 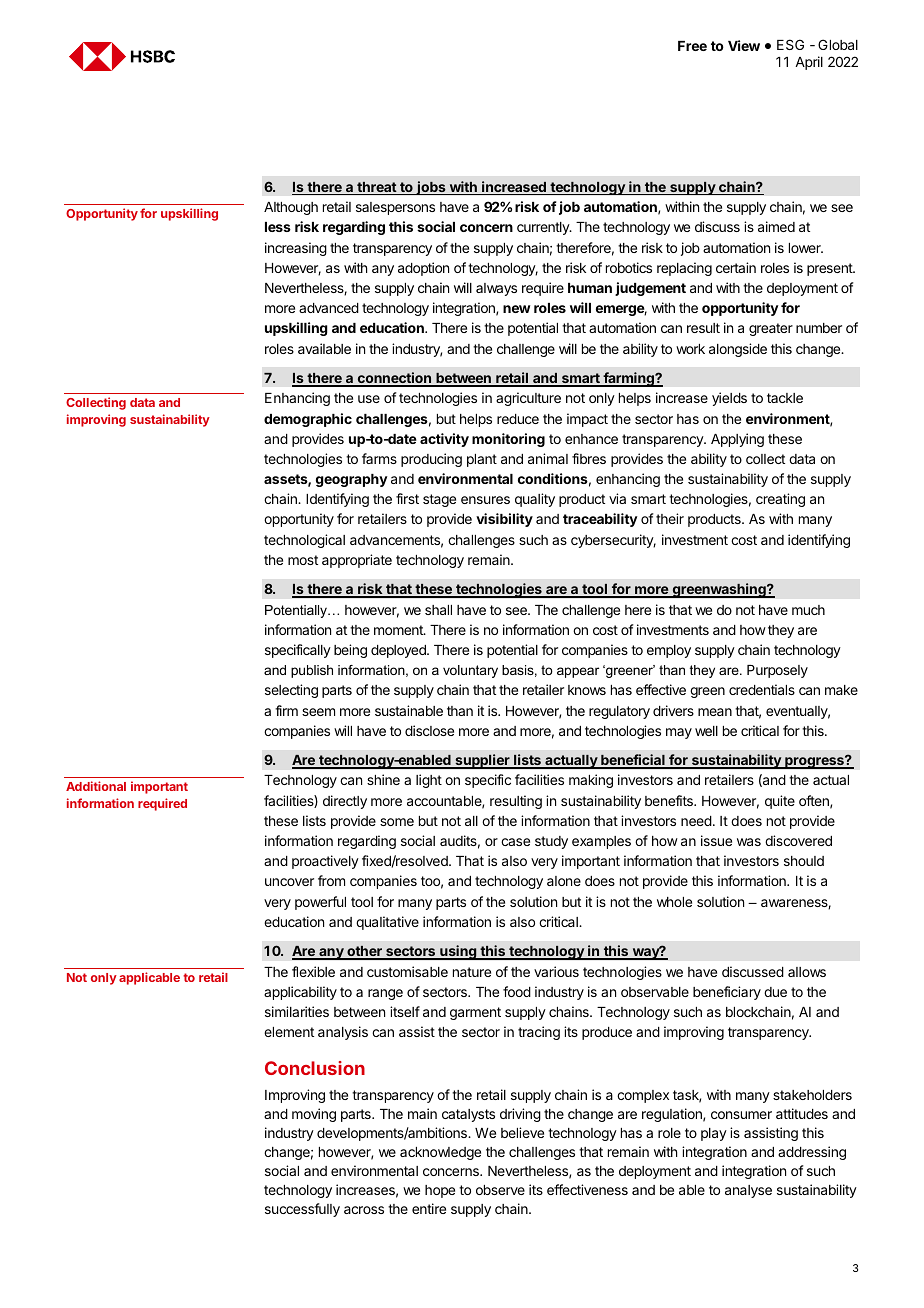 I want to click on much, so click(x=808, y=610).
